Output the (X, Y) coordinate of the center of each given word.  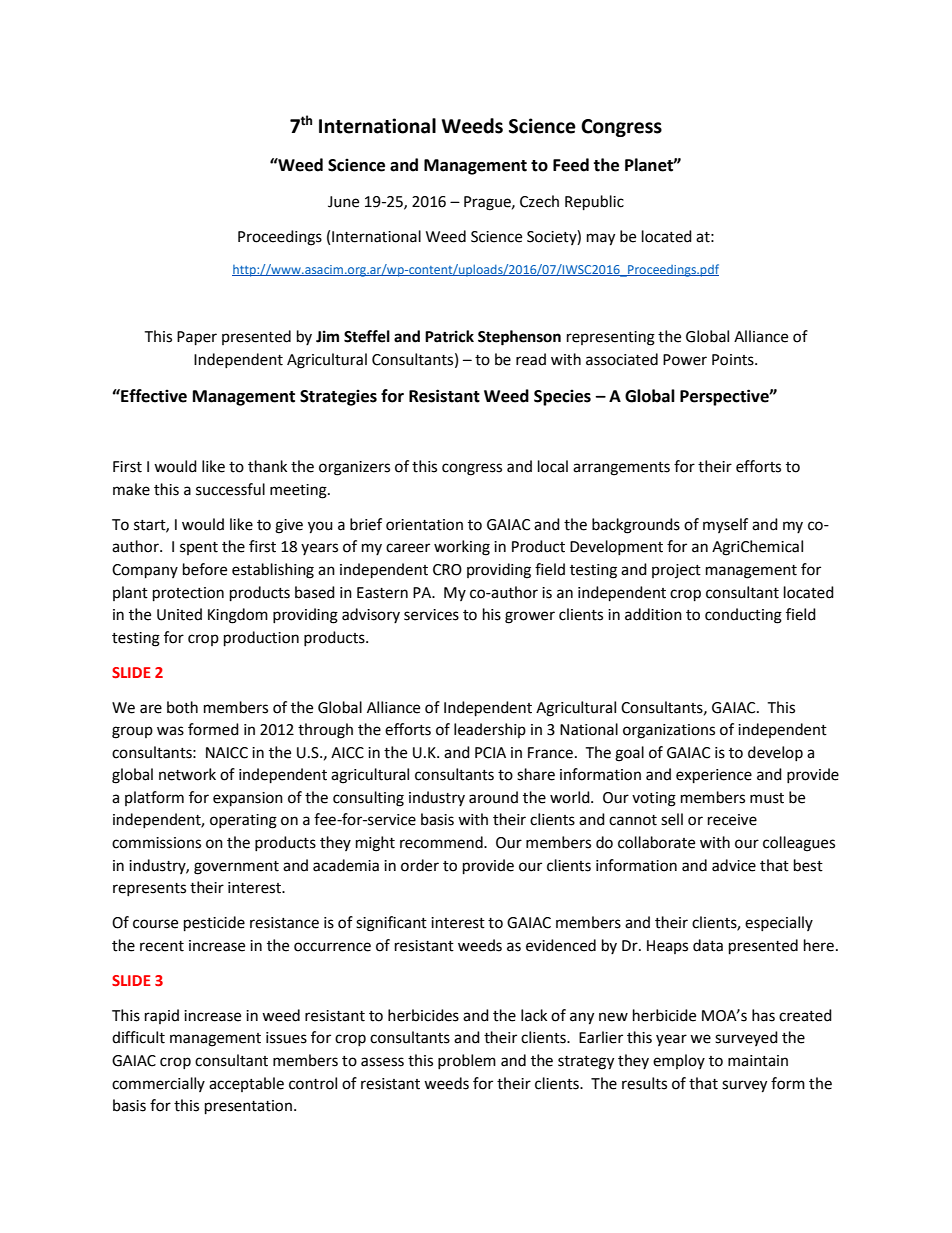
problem (467, 1061)
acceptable (246, 1084)
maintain (758, 1061)
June (343, 202)
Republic (594, 203)
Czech (539, 201)
